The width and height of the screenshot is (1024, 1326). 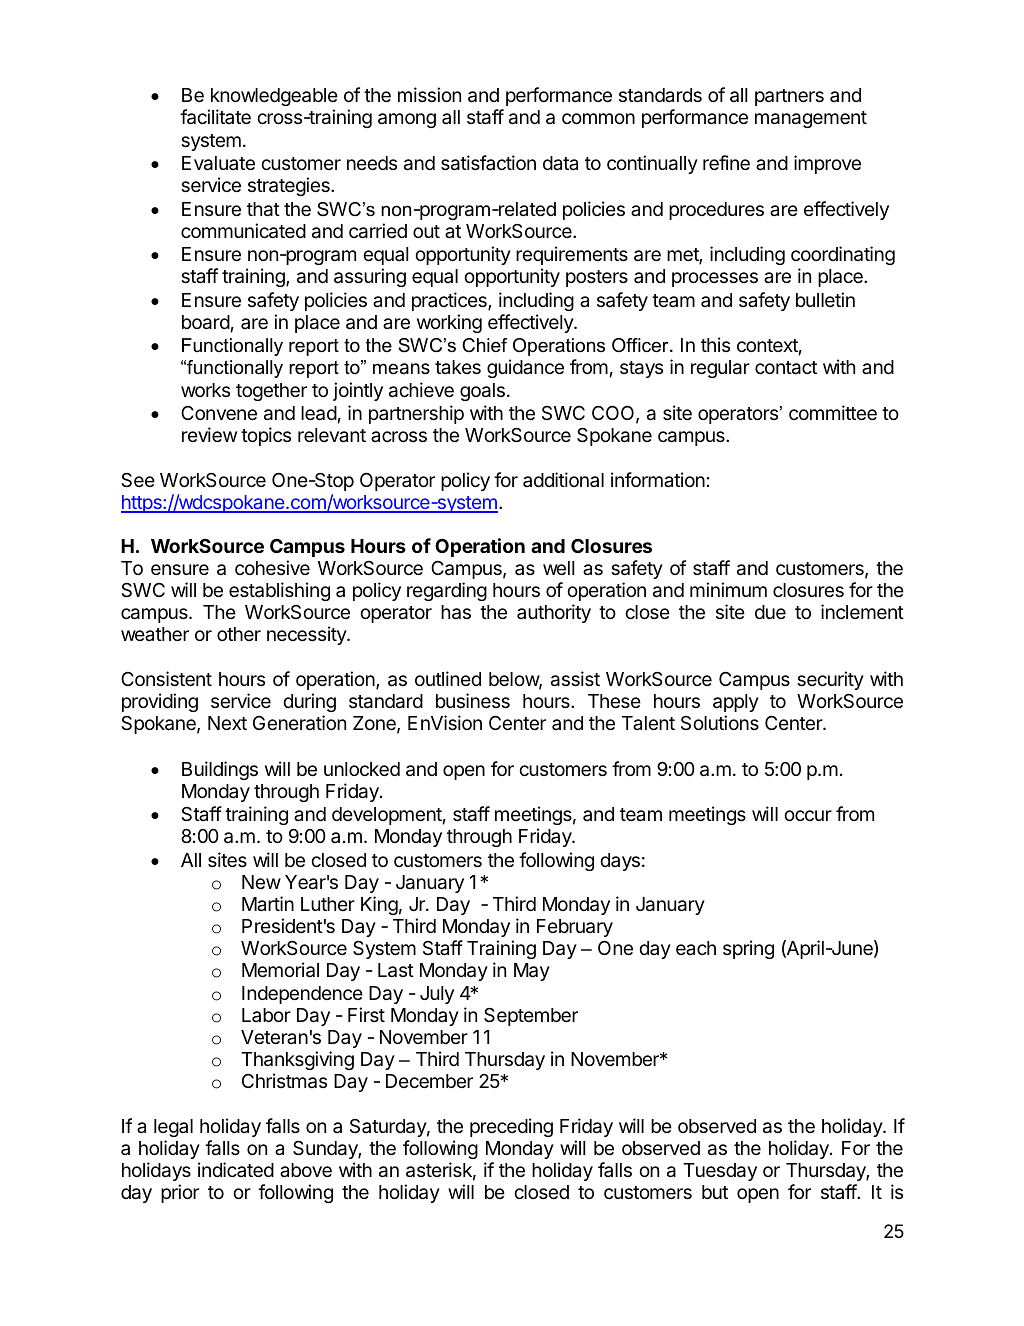 I want to click on February, so click(x=575, y=928).
